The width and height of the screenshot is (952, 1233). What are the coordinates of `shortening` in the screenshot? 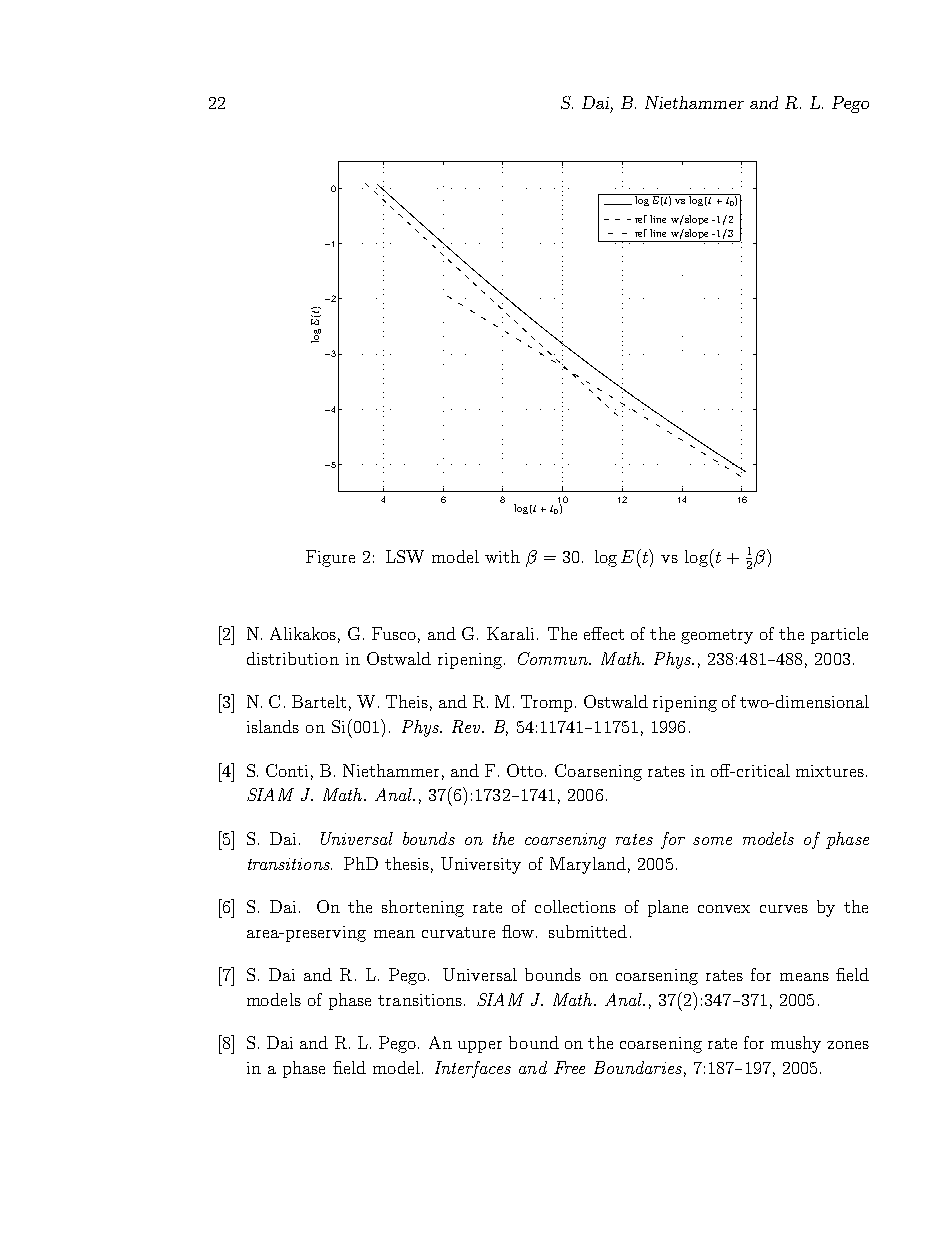 It's located at (423, 908).
